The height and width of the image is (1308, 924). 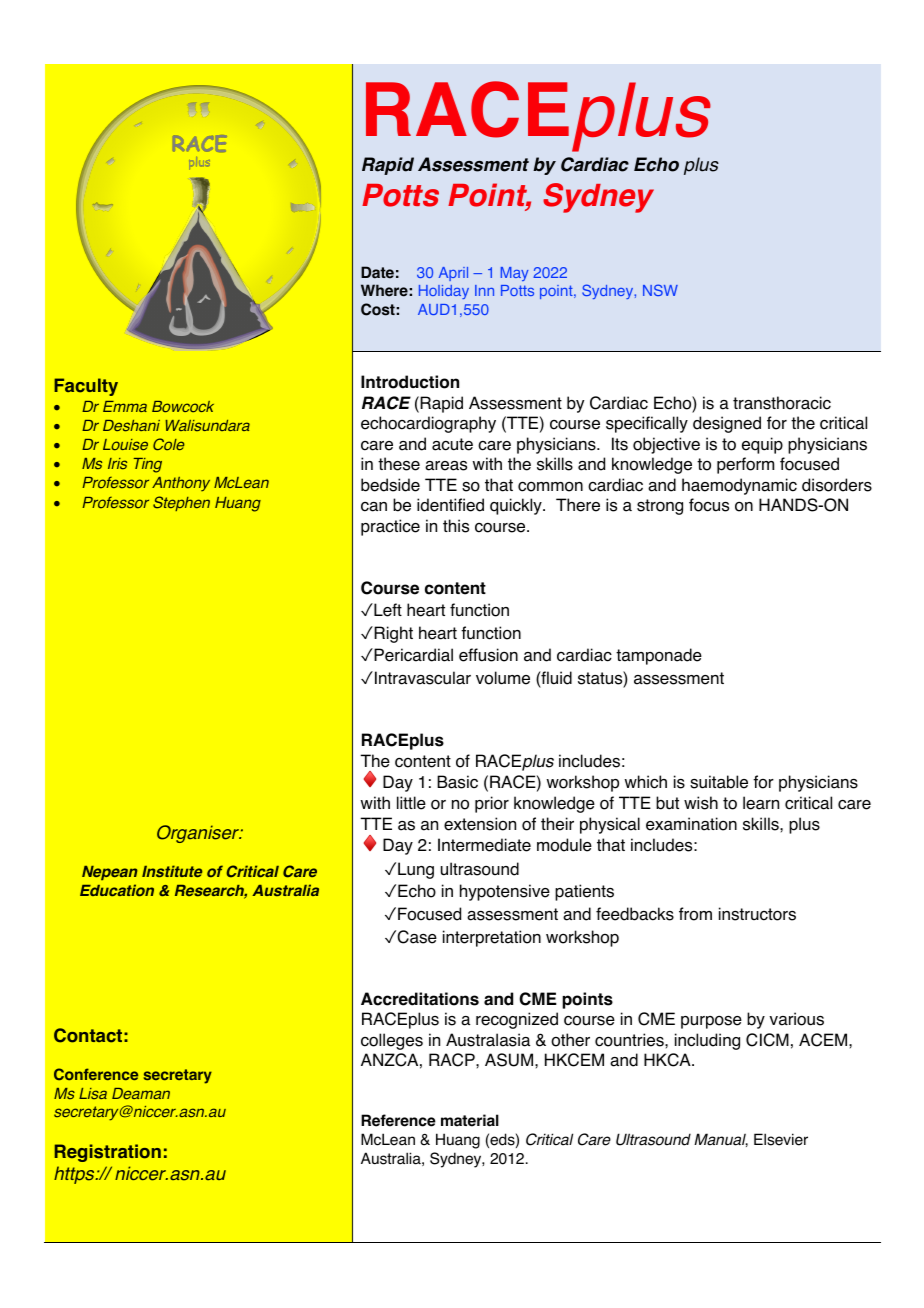 I want to click on NSW, so click(x=660, y=290).
